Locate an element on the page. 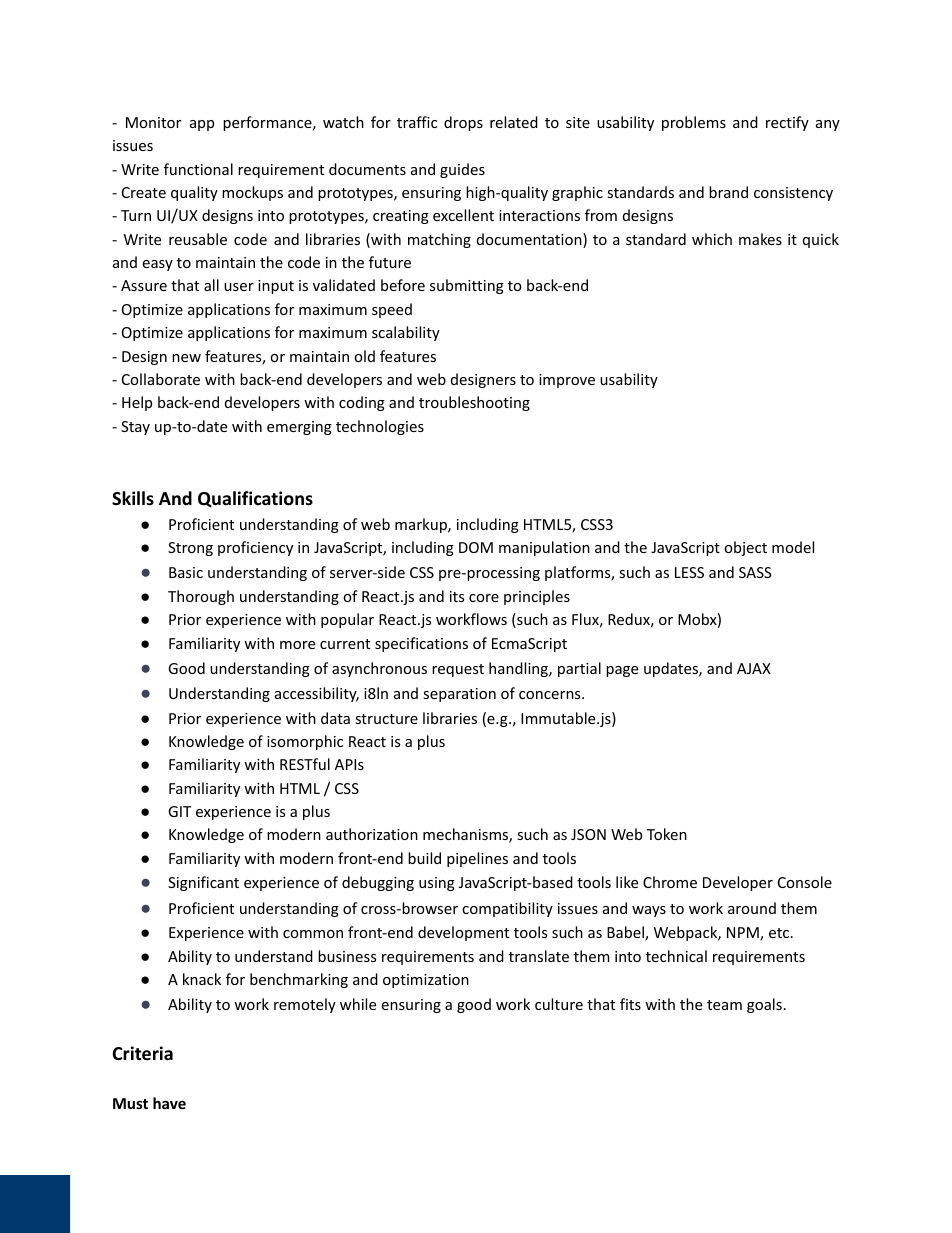 The height and width of the page is (1233, 952). have is located at coordinates (169, 1103).
